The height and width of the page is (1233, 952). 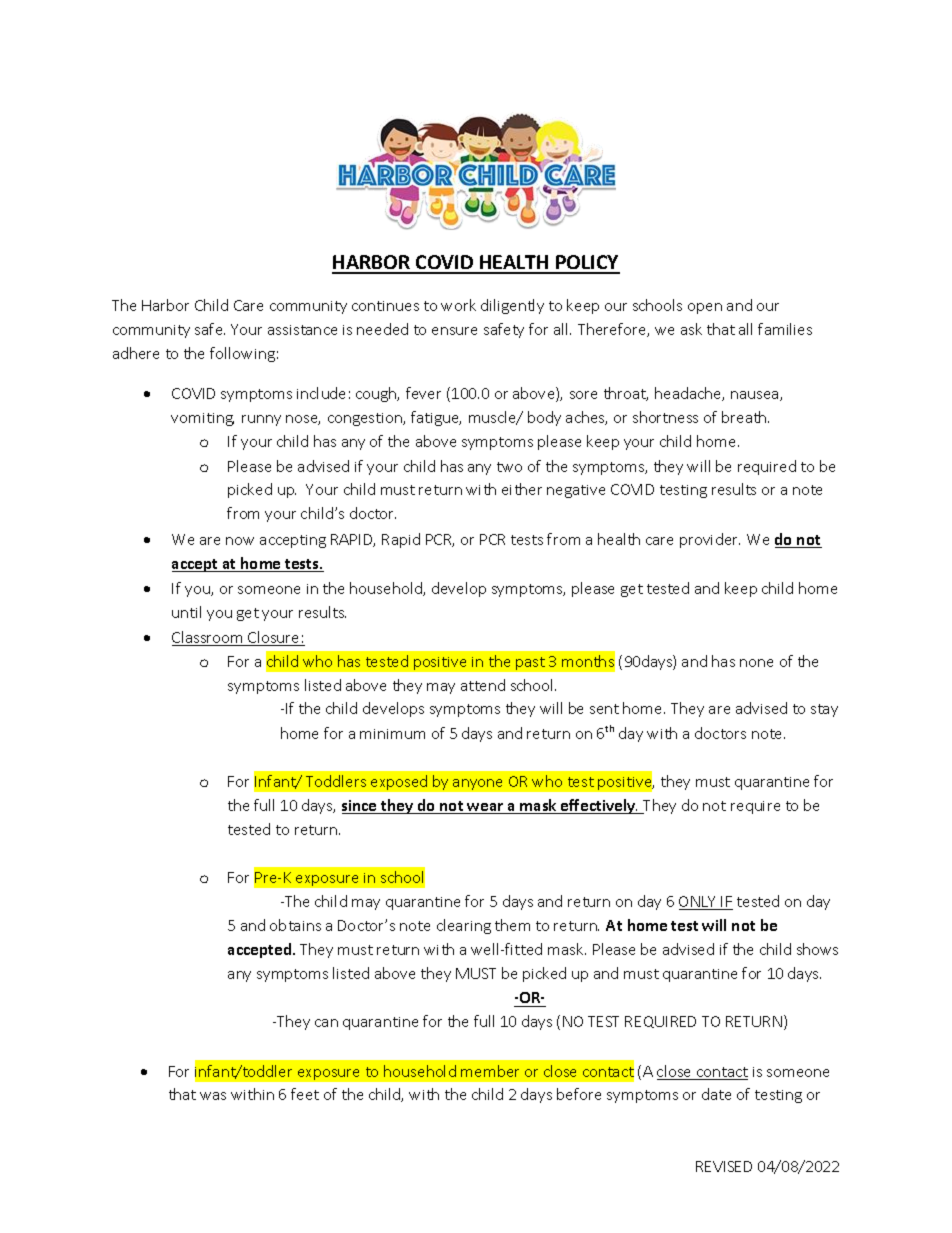 I want to click on anyone, so click(x=477, y=784).
